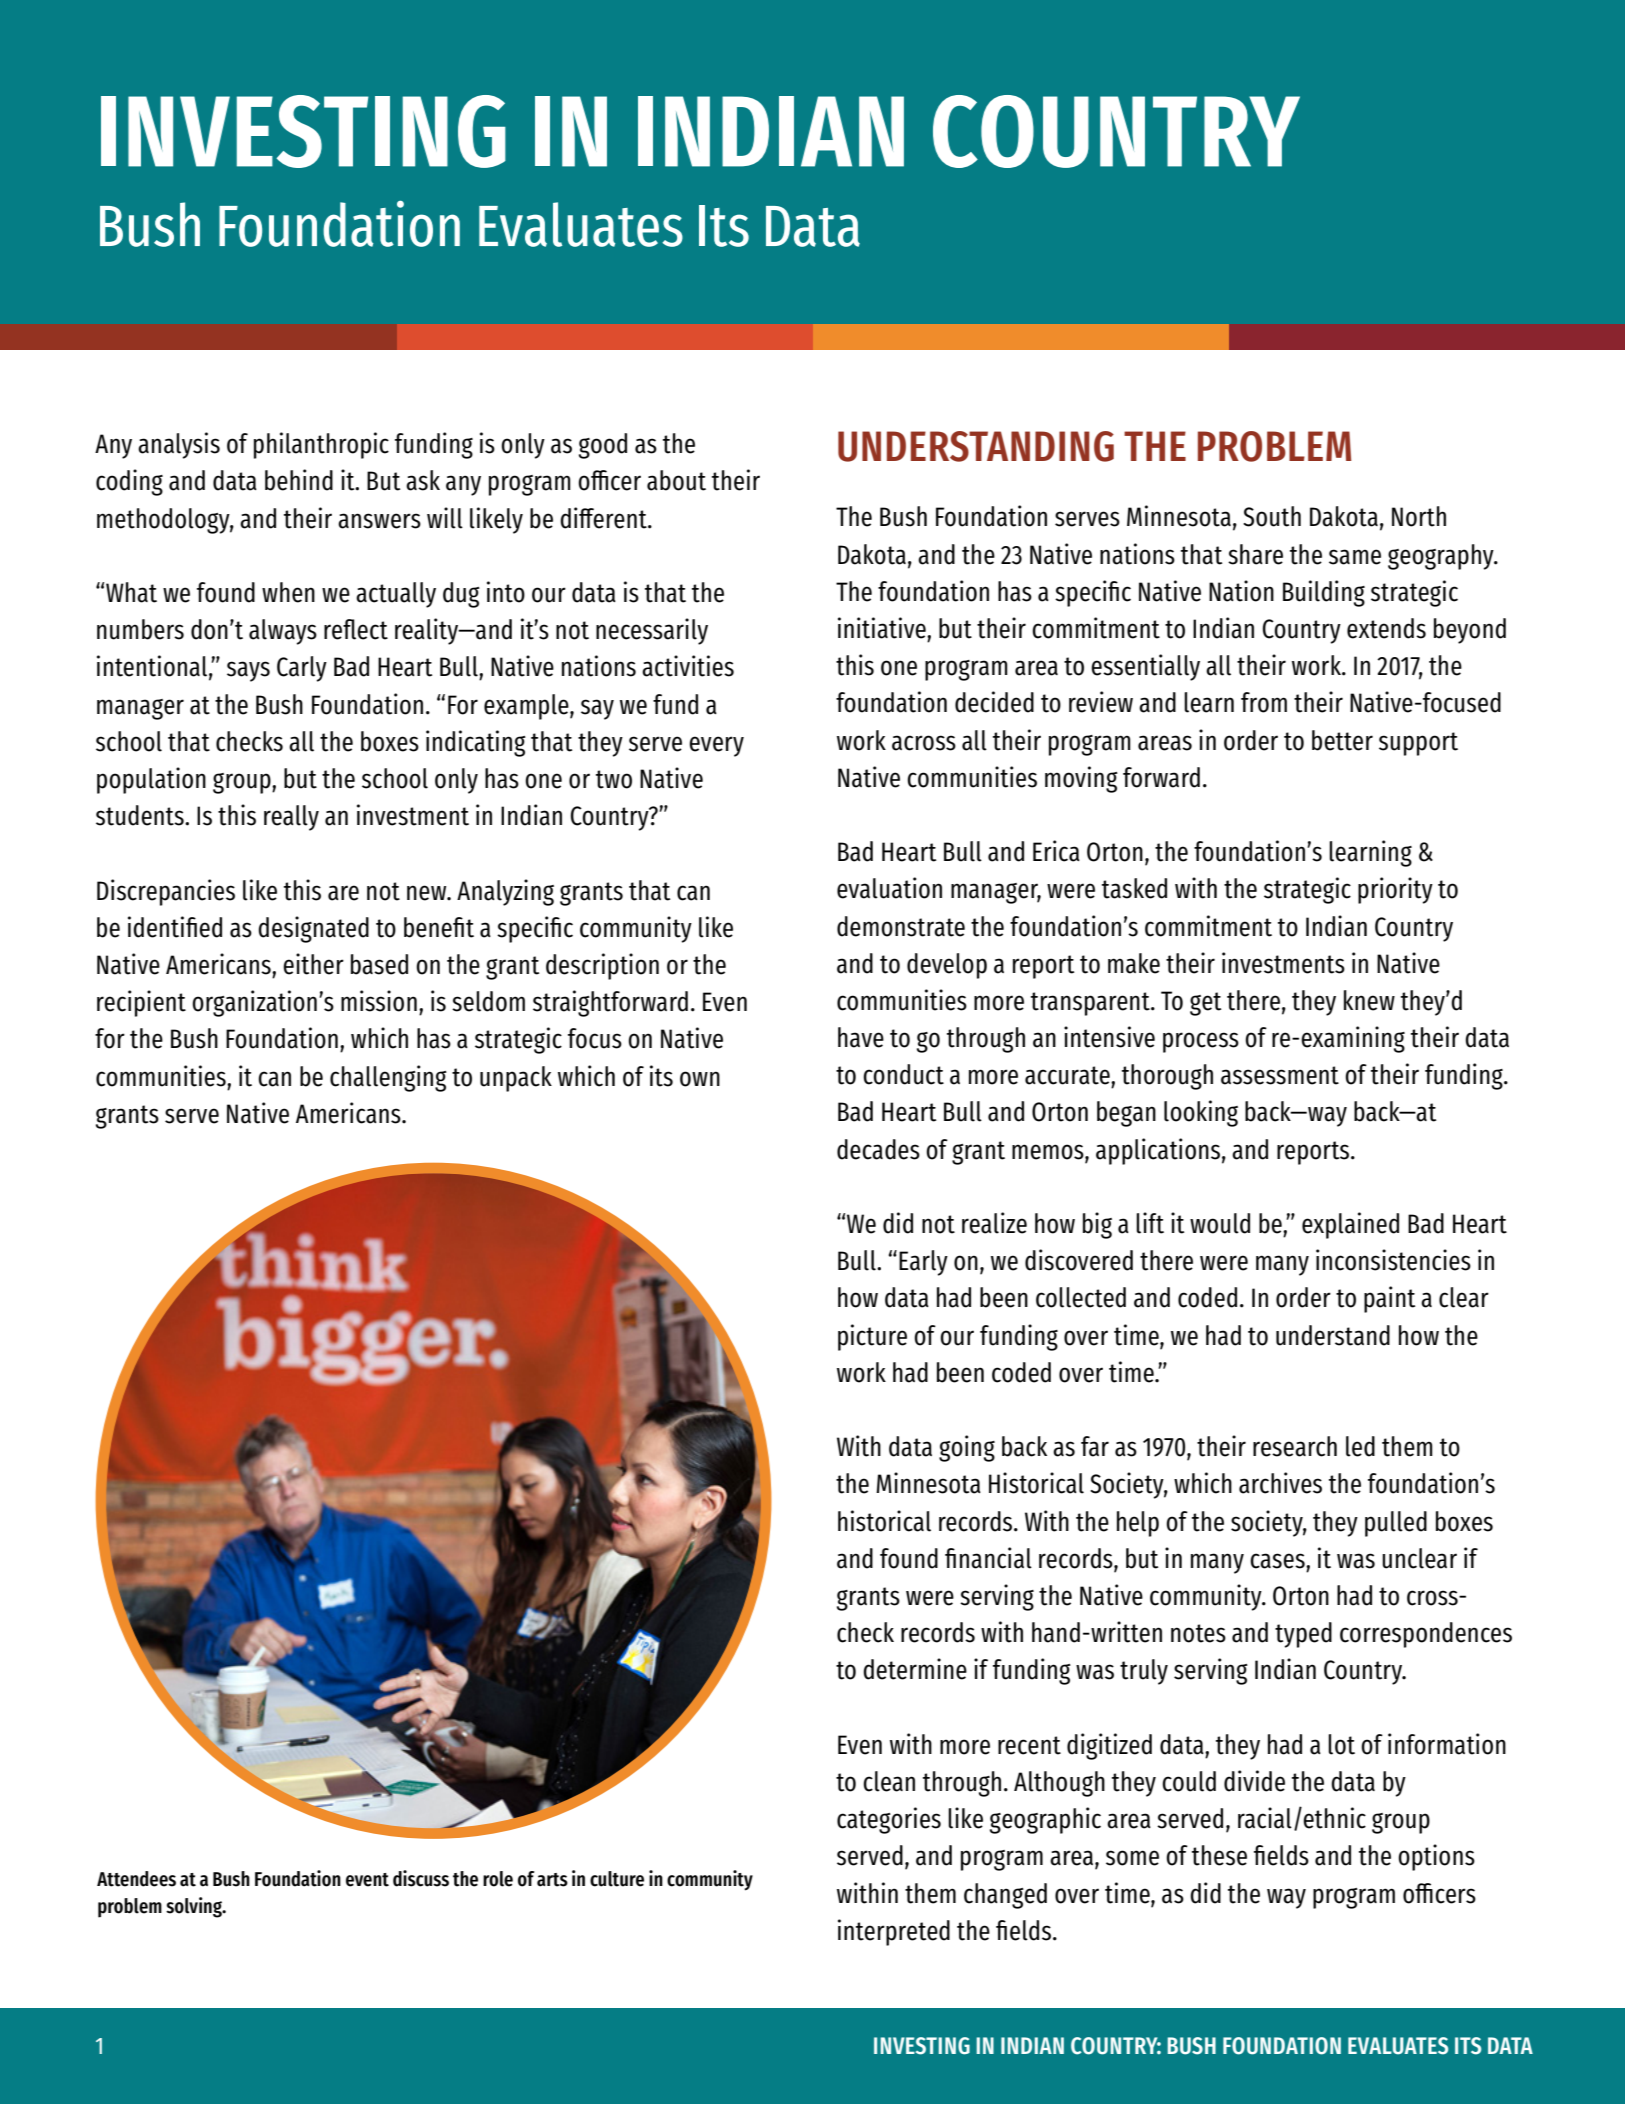 This image has width=1625, height=2104. Describe the element at coordinates (1350, 1225) in the image. I see `explained` at that location.
